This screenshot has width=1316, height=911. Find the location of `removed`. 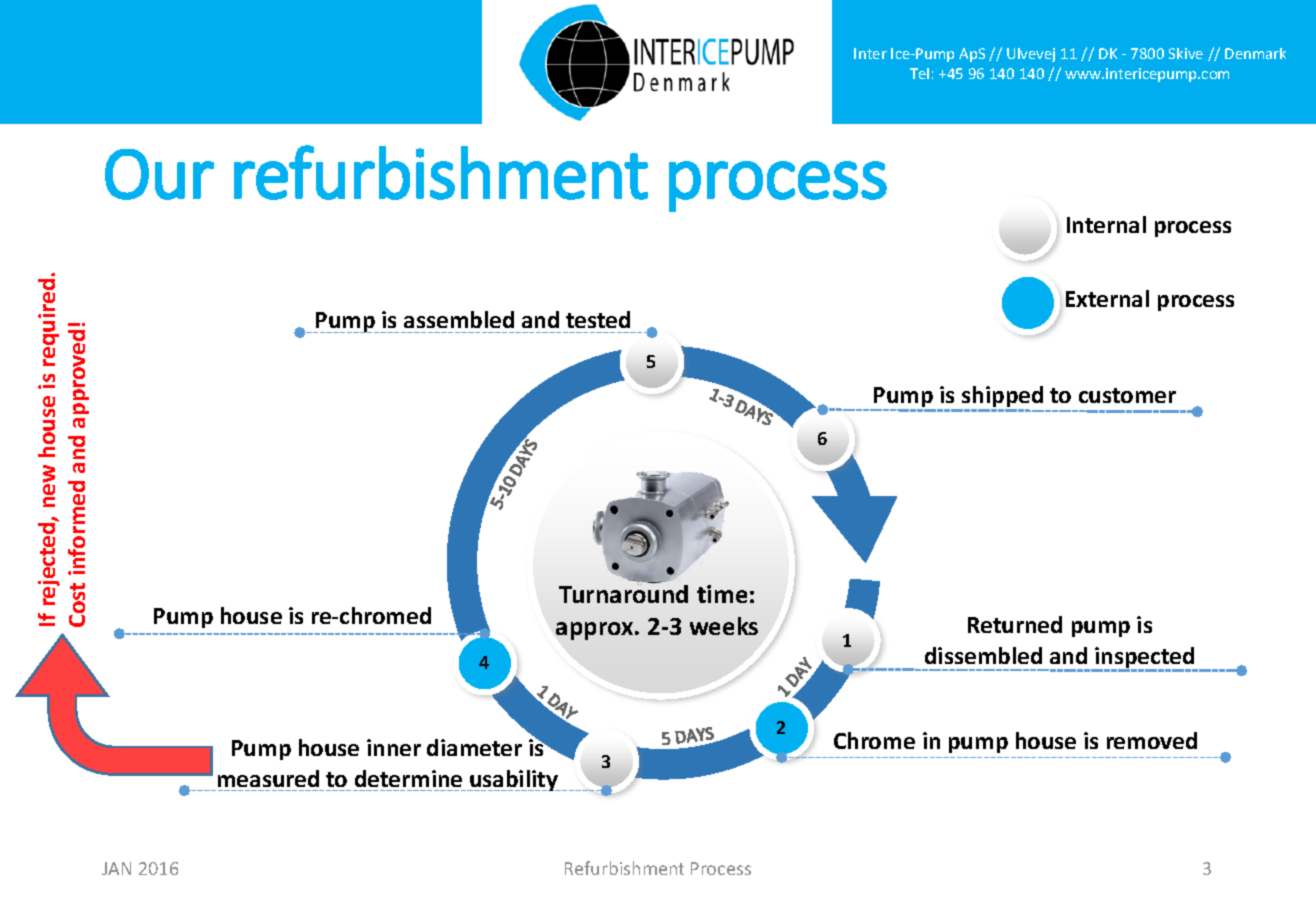

removed is located at coordinates (1152, 740).
